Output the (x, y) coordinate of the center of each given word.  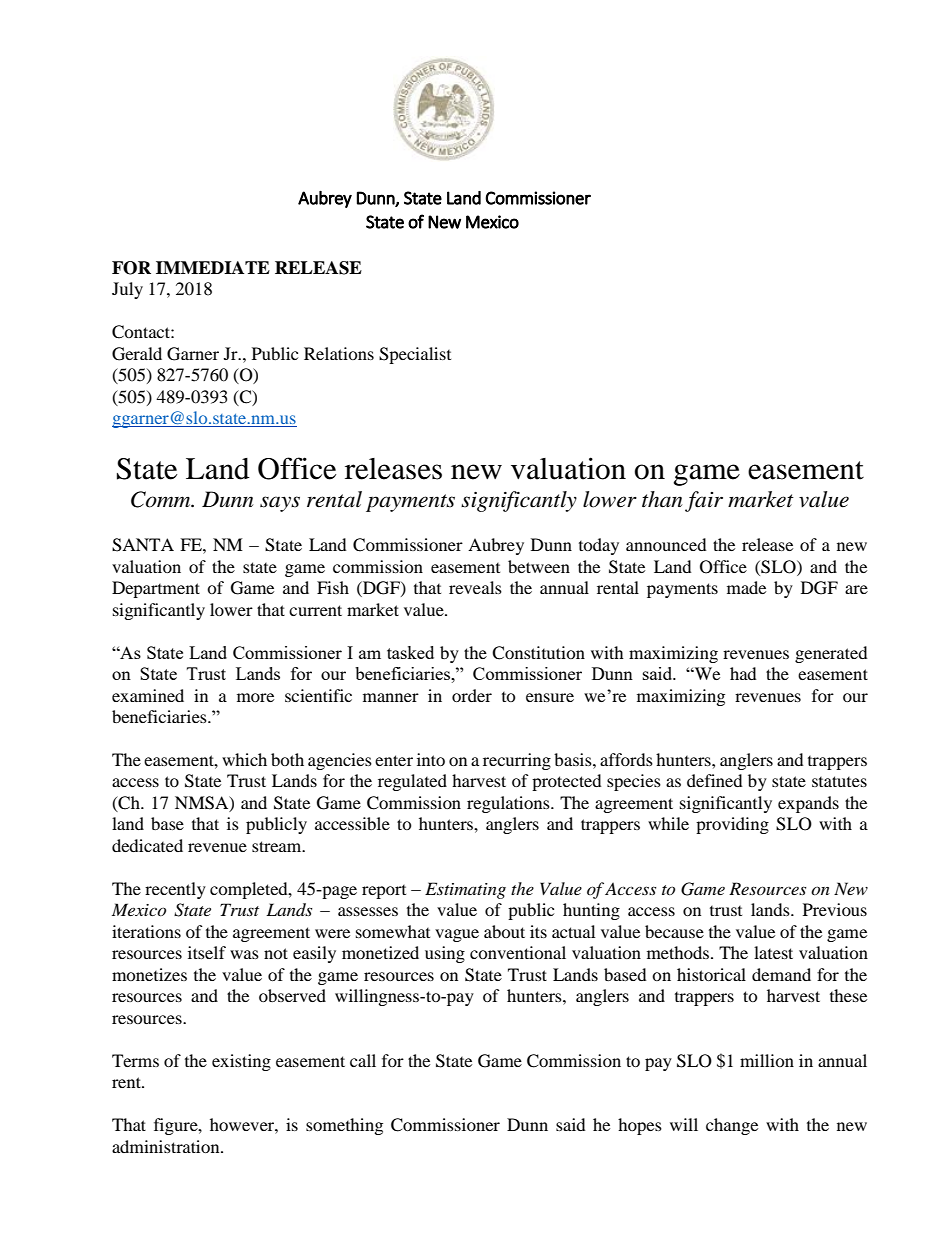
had (743, 673)
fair (704, 501)
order (472, 695)
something (344, 1126)
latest (773, 952)
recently (175, 890)
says (280, 504)
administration (167, 1146)
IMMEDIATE (213, 267)
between (539, 566)
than (662, 499)
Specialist (415, 355)
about (504, 931)
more (255, 697)
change (732, 1126)
